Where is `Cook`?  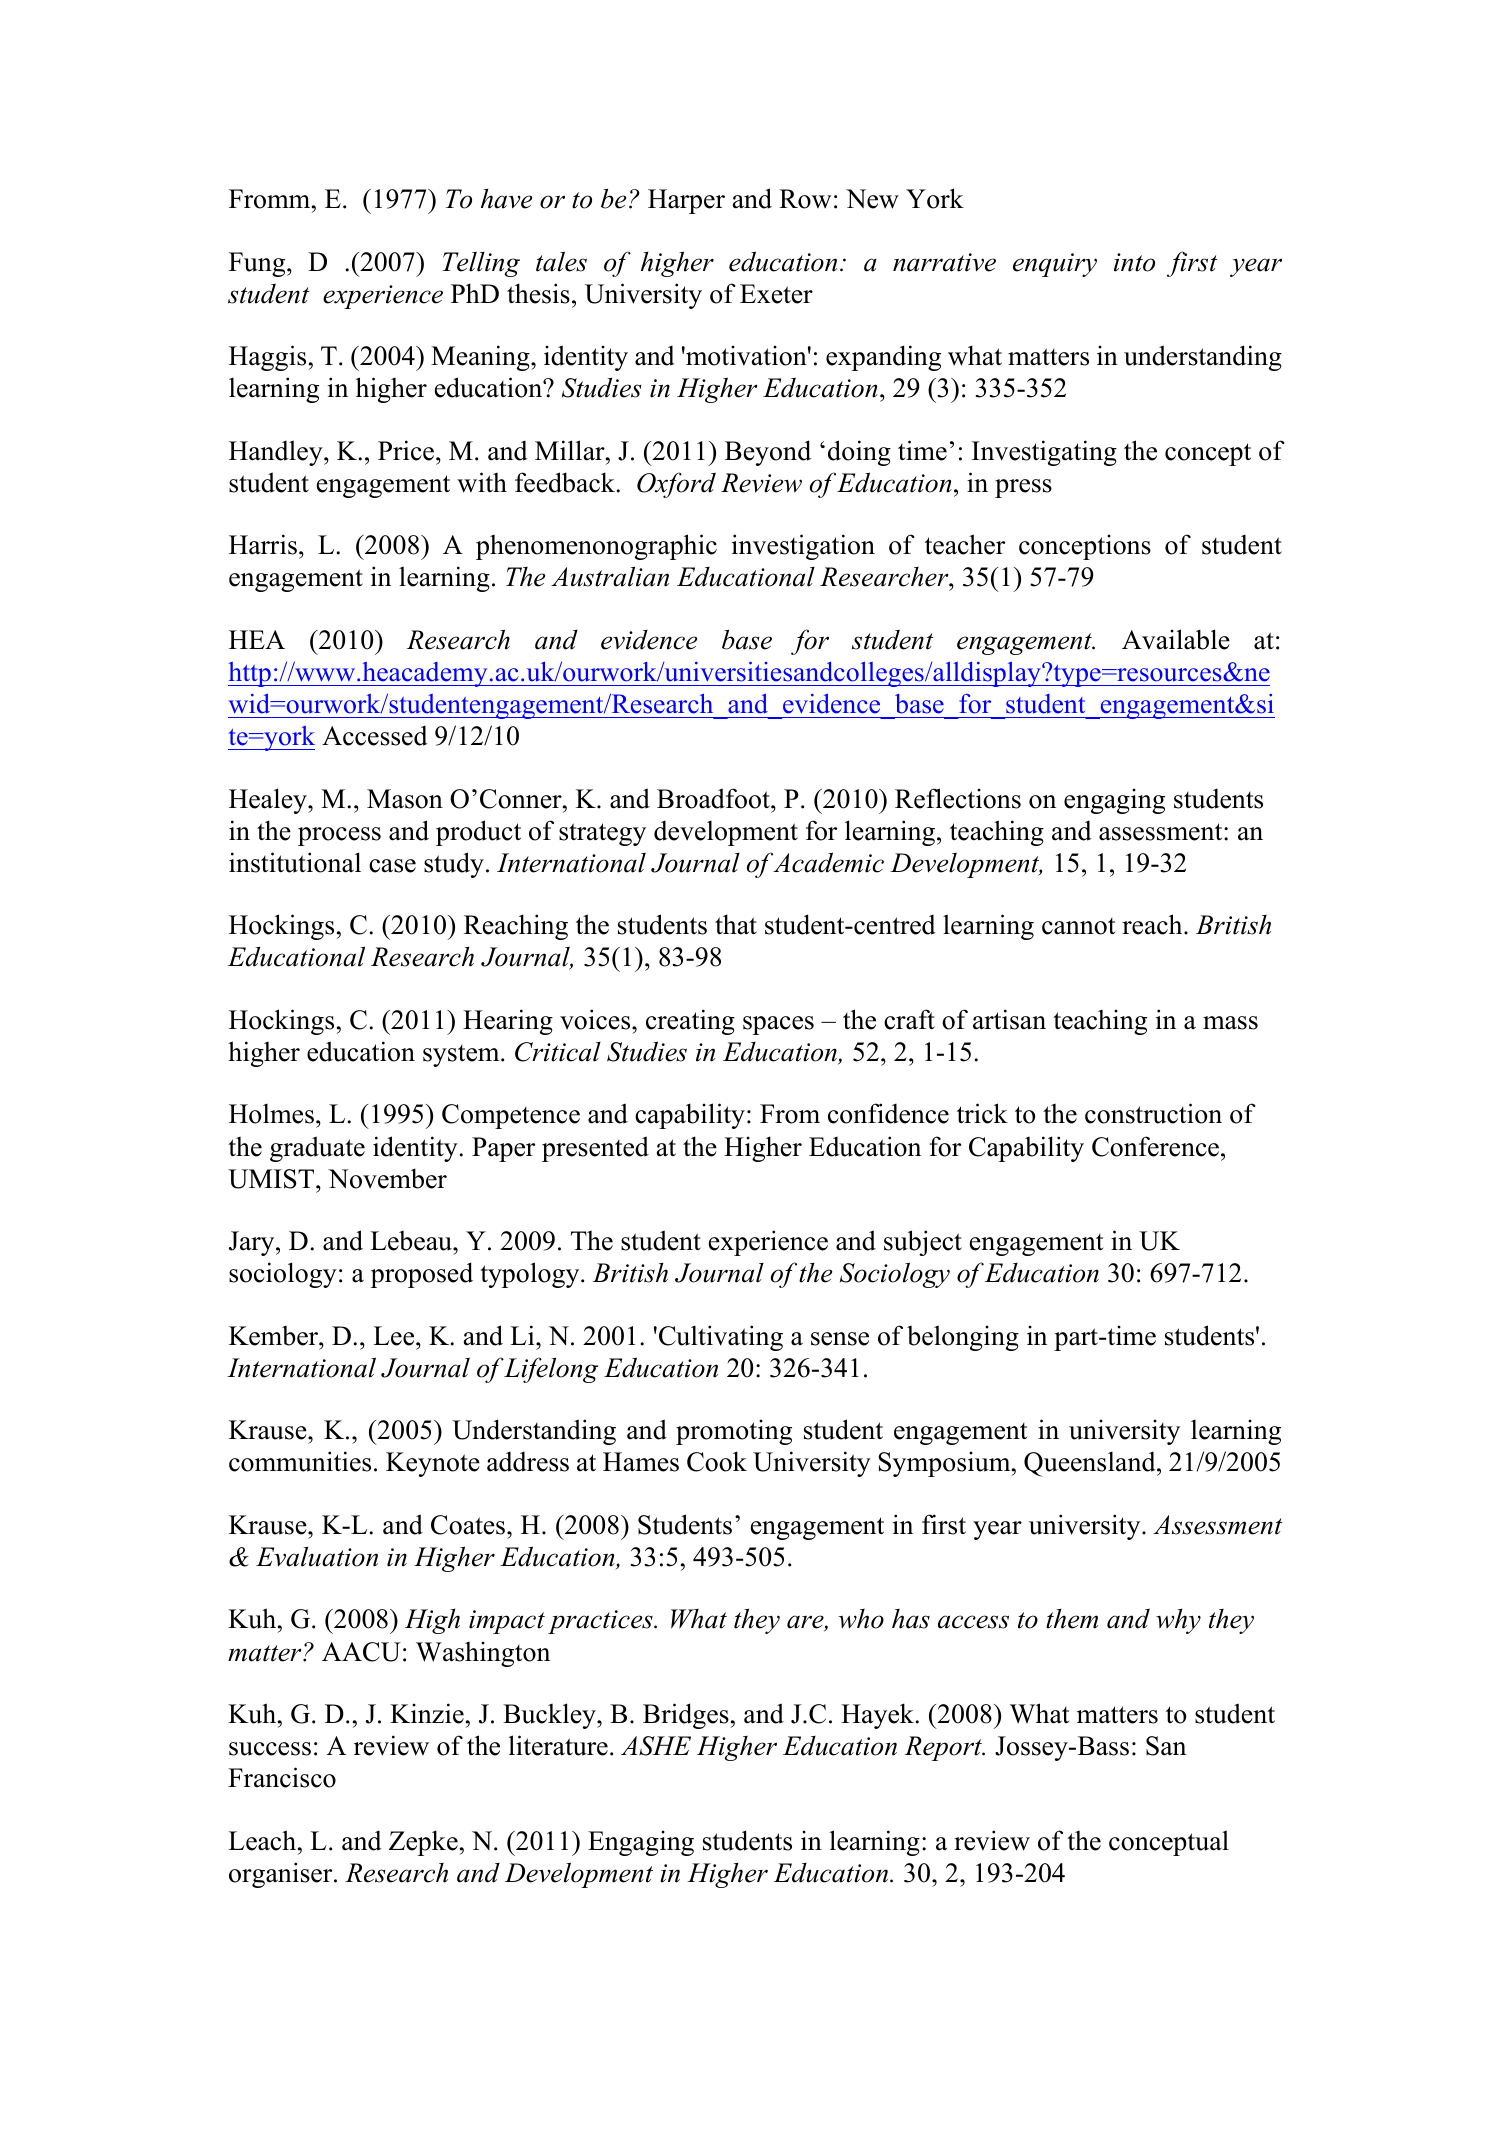
Cook is located at coordinates (717, 1461).
